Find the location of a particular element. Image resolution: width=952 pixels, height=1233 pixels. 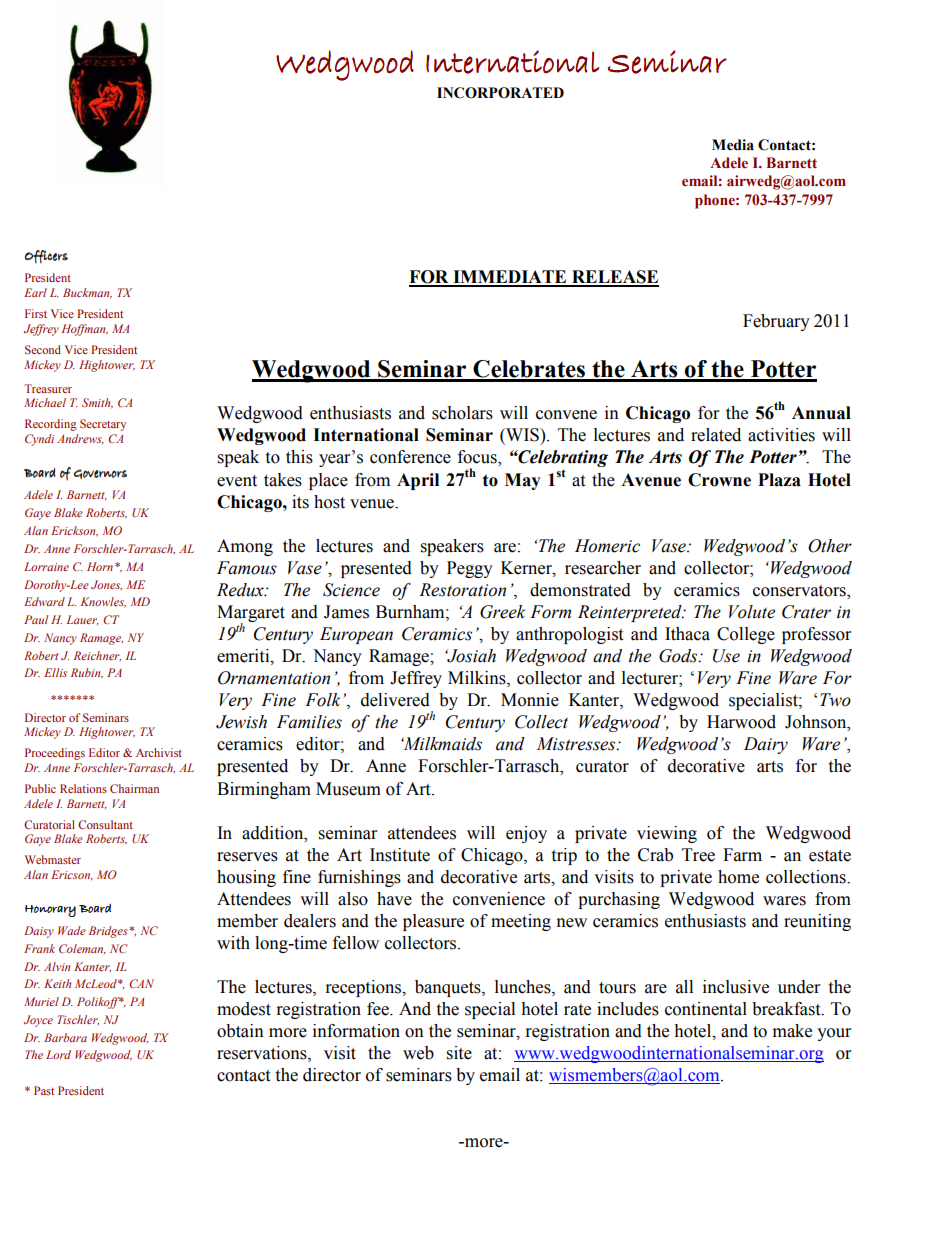

RELEASE is located at coordinates (614, 278).
